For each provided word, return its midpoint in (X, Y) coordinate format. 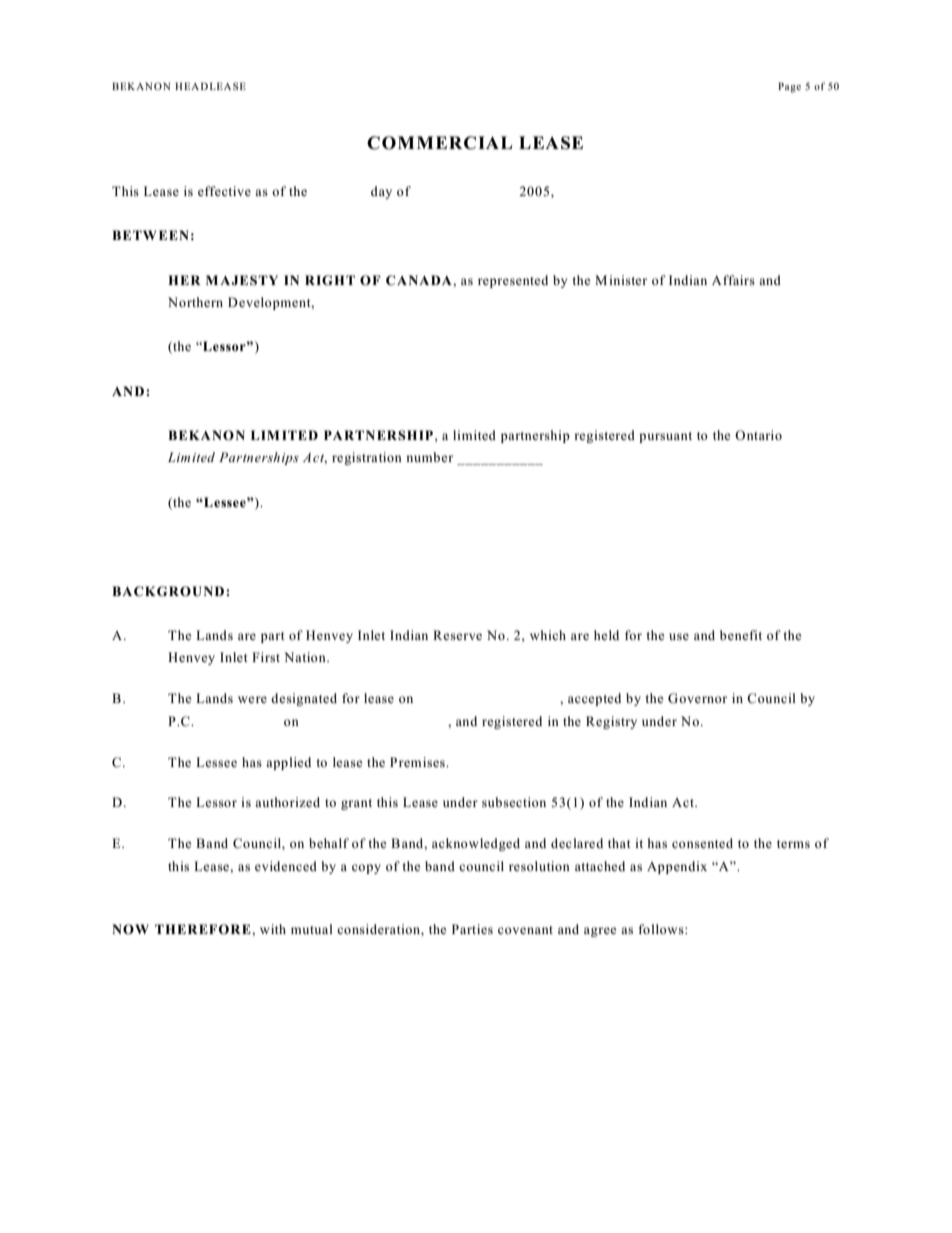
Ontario (758, 435)
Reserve (457, 635)
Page (789, 87)
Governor (697, 698)
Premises (418, 762)
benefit (741, 635)
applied (288, 763)
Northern (195, 302)
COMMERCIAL (439, 143)
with (273, 929)
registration (367, 458)
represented (513, 281)
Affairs (733, 280)
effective (224, 191)
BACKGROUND (169, 591)
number (429, 457)
